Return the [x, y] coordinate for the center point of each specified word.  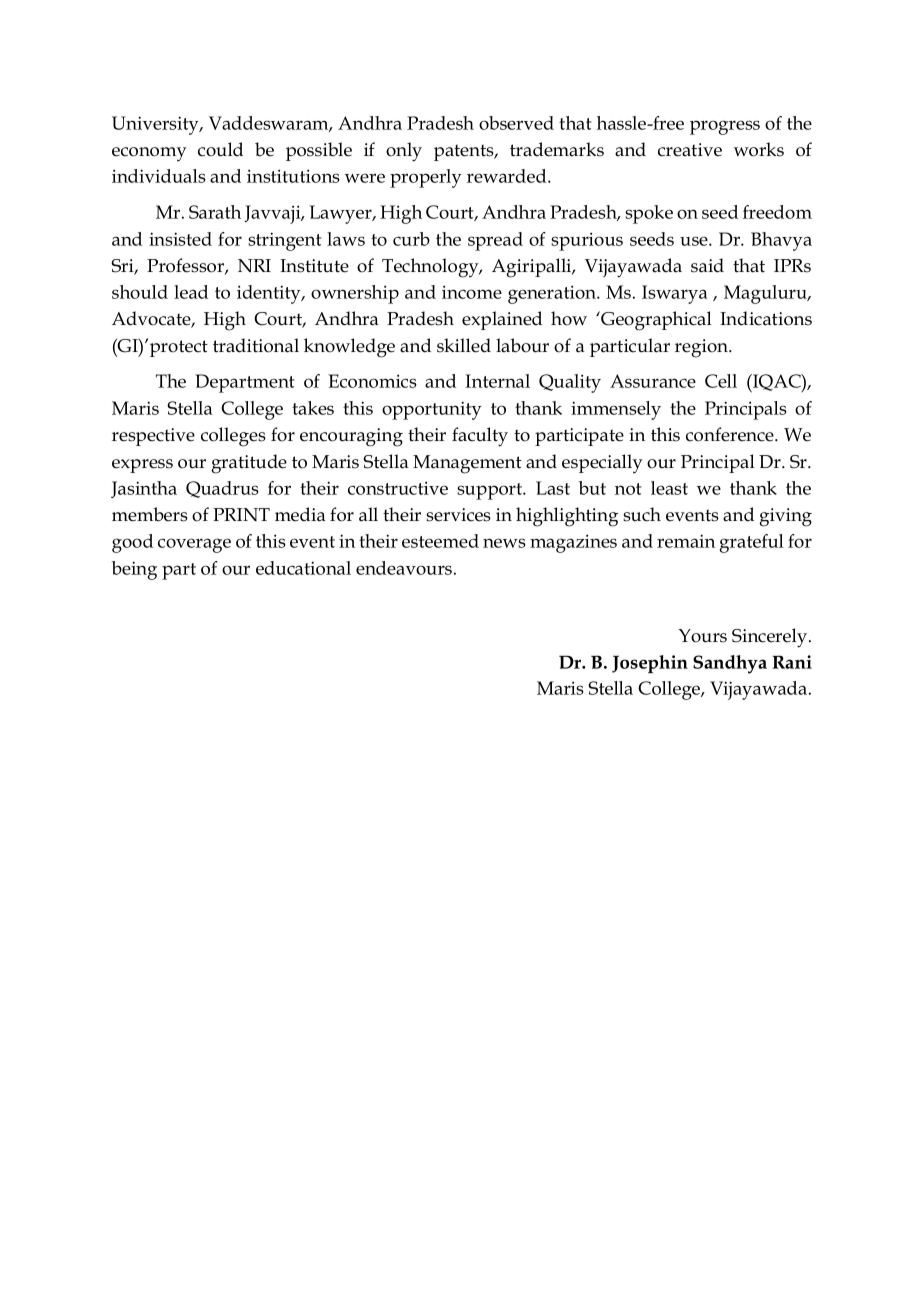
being [134, 570]
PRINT [241, 514]
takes [313, 408]
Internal [497, 381]
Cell [721, 381]
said [707, 265]
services [458, 515]
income [472, 292]
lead [191, 292]
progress [725, 127]
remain [686, 541]
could [220, 149]
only [404, 152]
